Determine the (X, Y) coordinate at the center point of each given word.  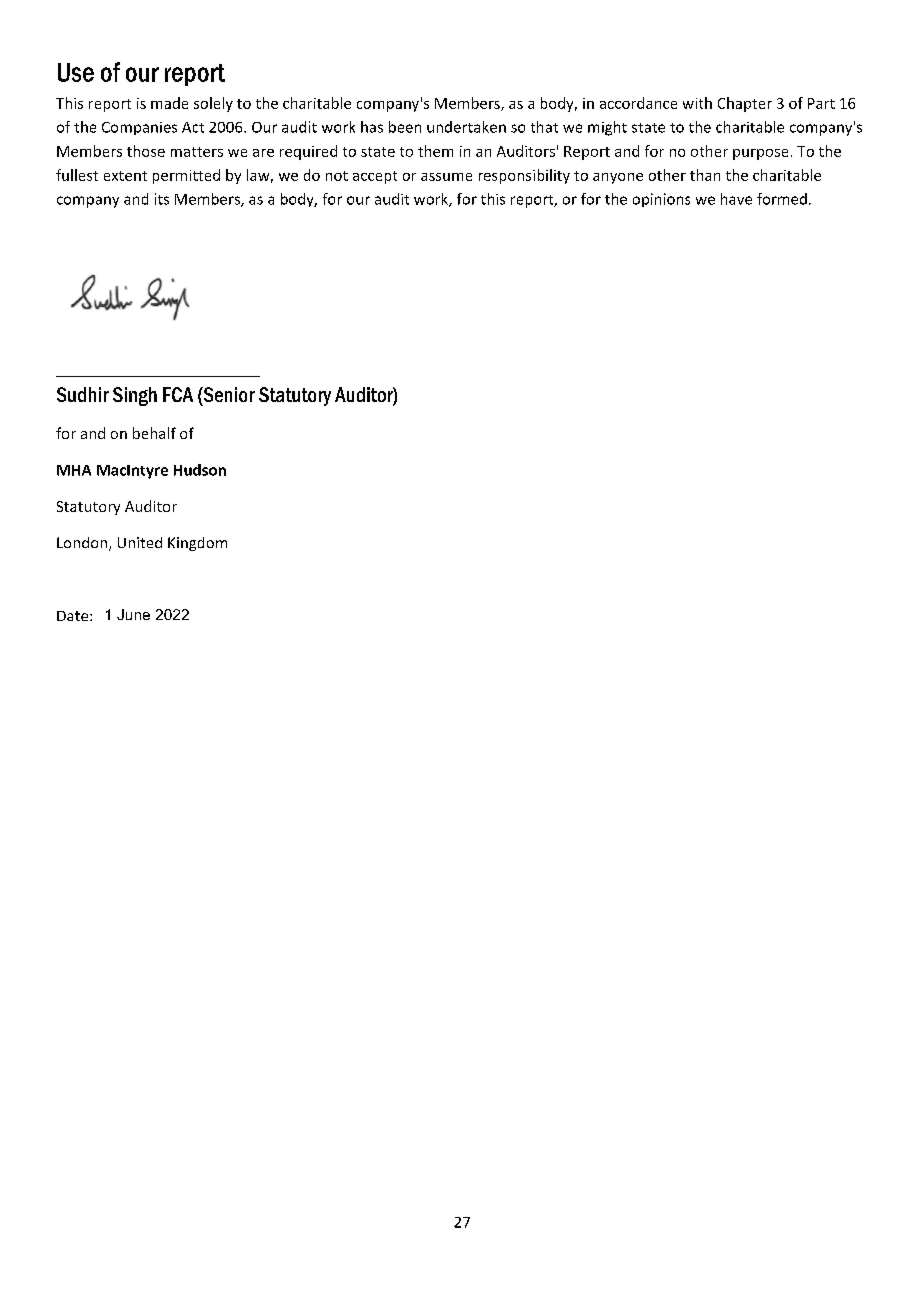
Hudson (200, 470)
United (140, 542)
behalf (154, 433)
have (736, 199)
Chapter (745, 104)
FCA (178, 394)
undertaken (466, 127)
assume (446, 177)
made (169, 103)
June (133, 614)
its (162, 199)
